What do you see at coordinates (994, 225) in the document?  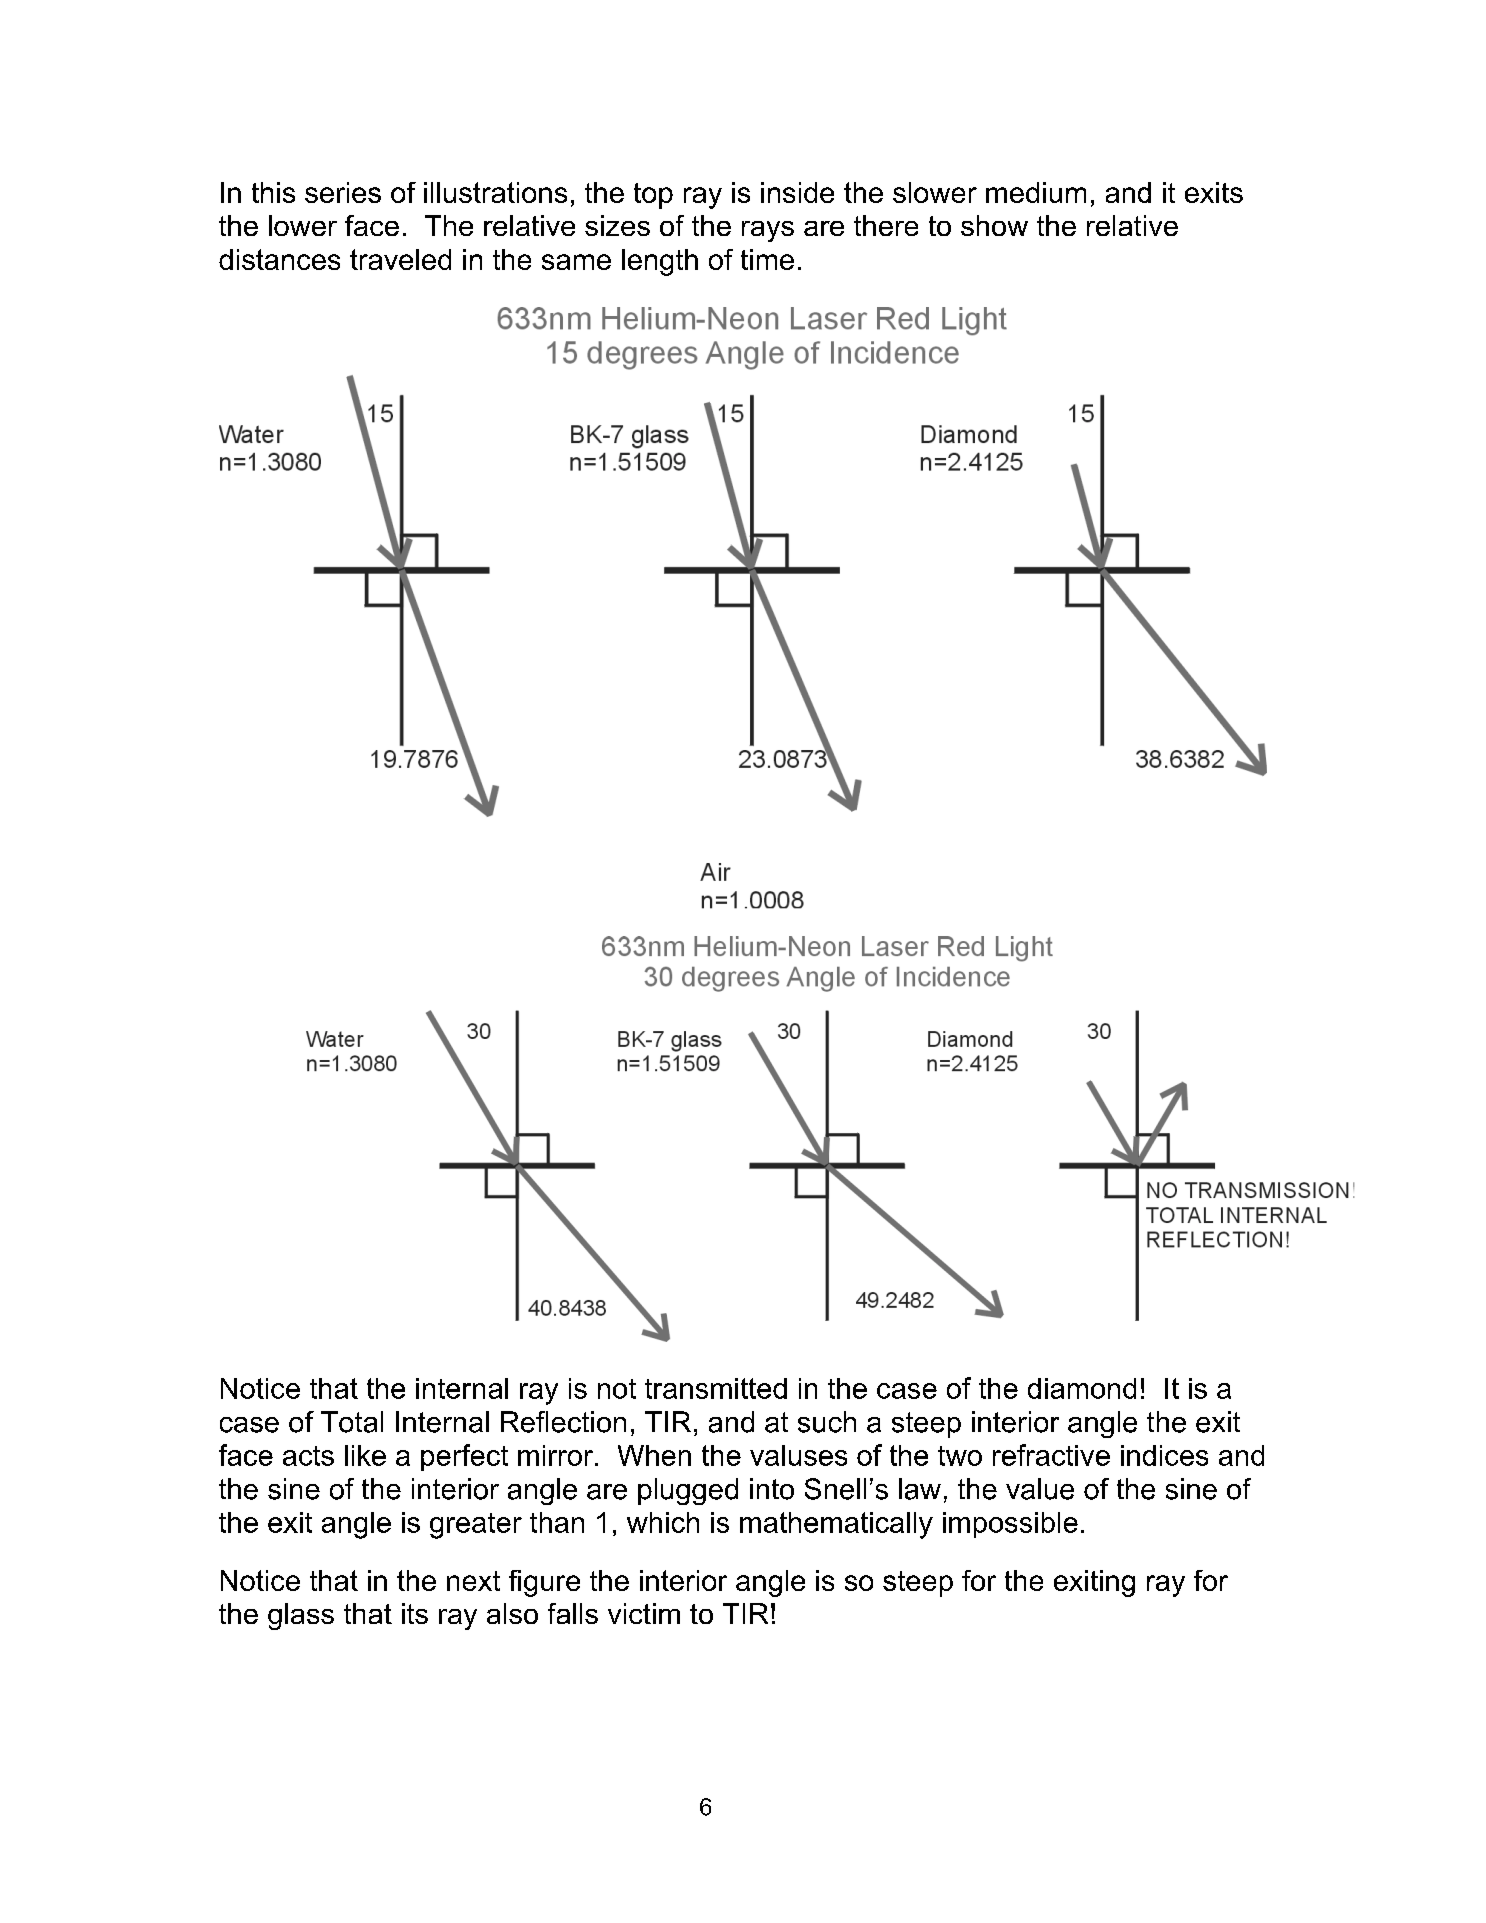 I see `show` at bounding box center [994, 225].
